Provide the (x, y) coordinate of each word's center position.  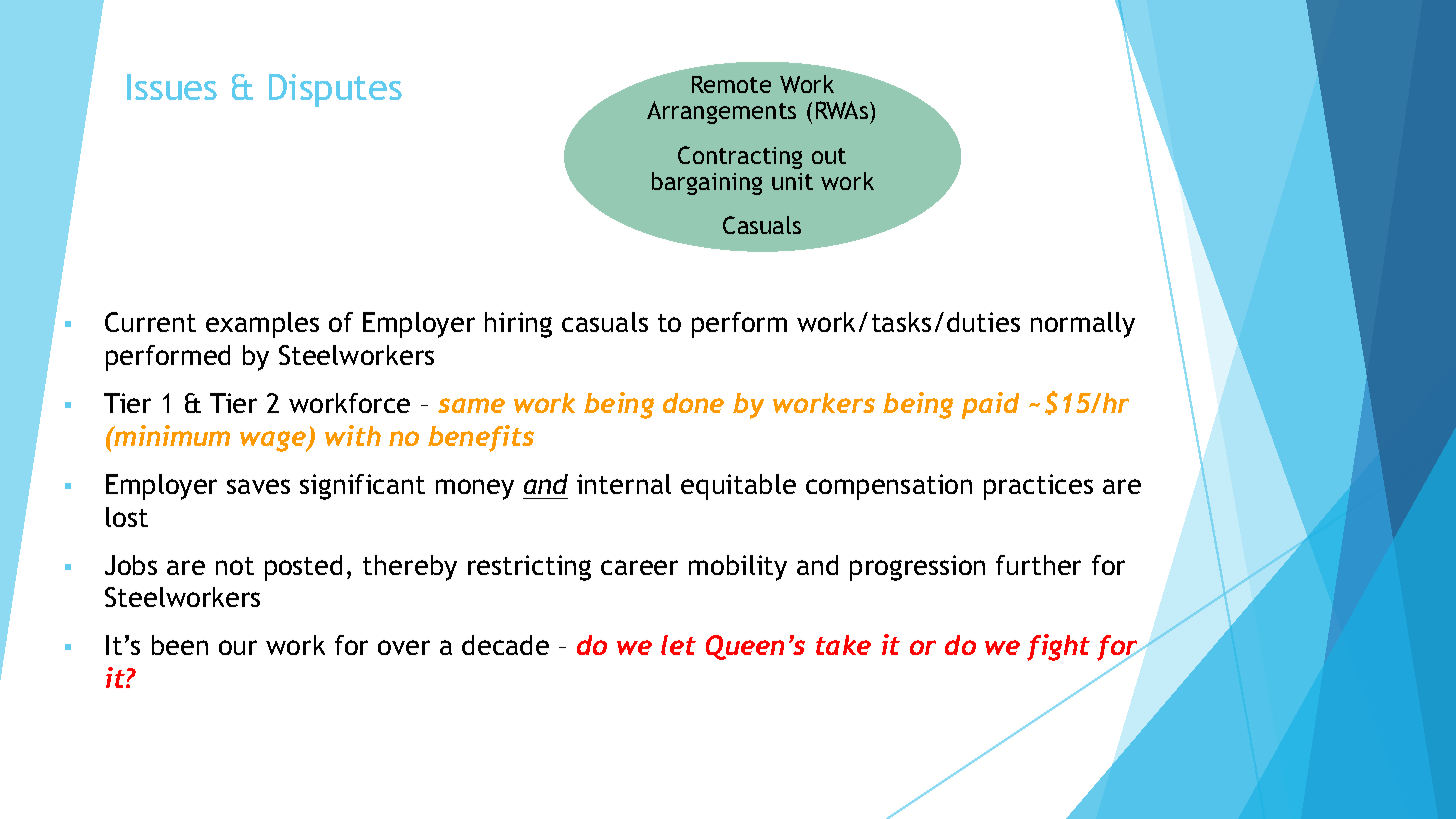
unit (792, 181)
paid (990, 405)
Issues (172, 87)
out (829, 156)
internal (624, 484)
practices (1038, 487)
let (678, 645)
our (238, 647)
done (693, 403)
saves (258, 486)
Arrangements (721, 112)
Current (150, 322)
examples (262, 325)
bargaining (707, 183)
